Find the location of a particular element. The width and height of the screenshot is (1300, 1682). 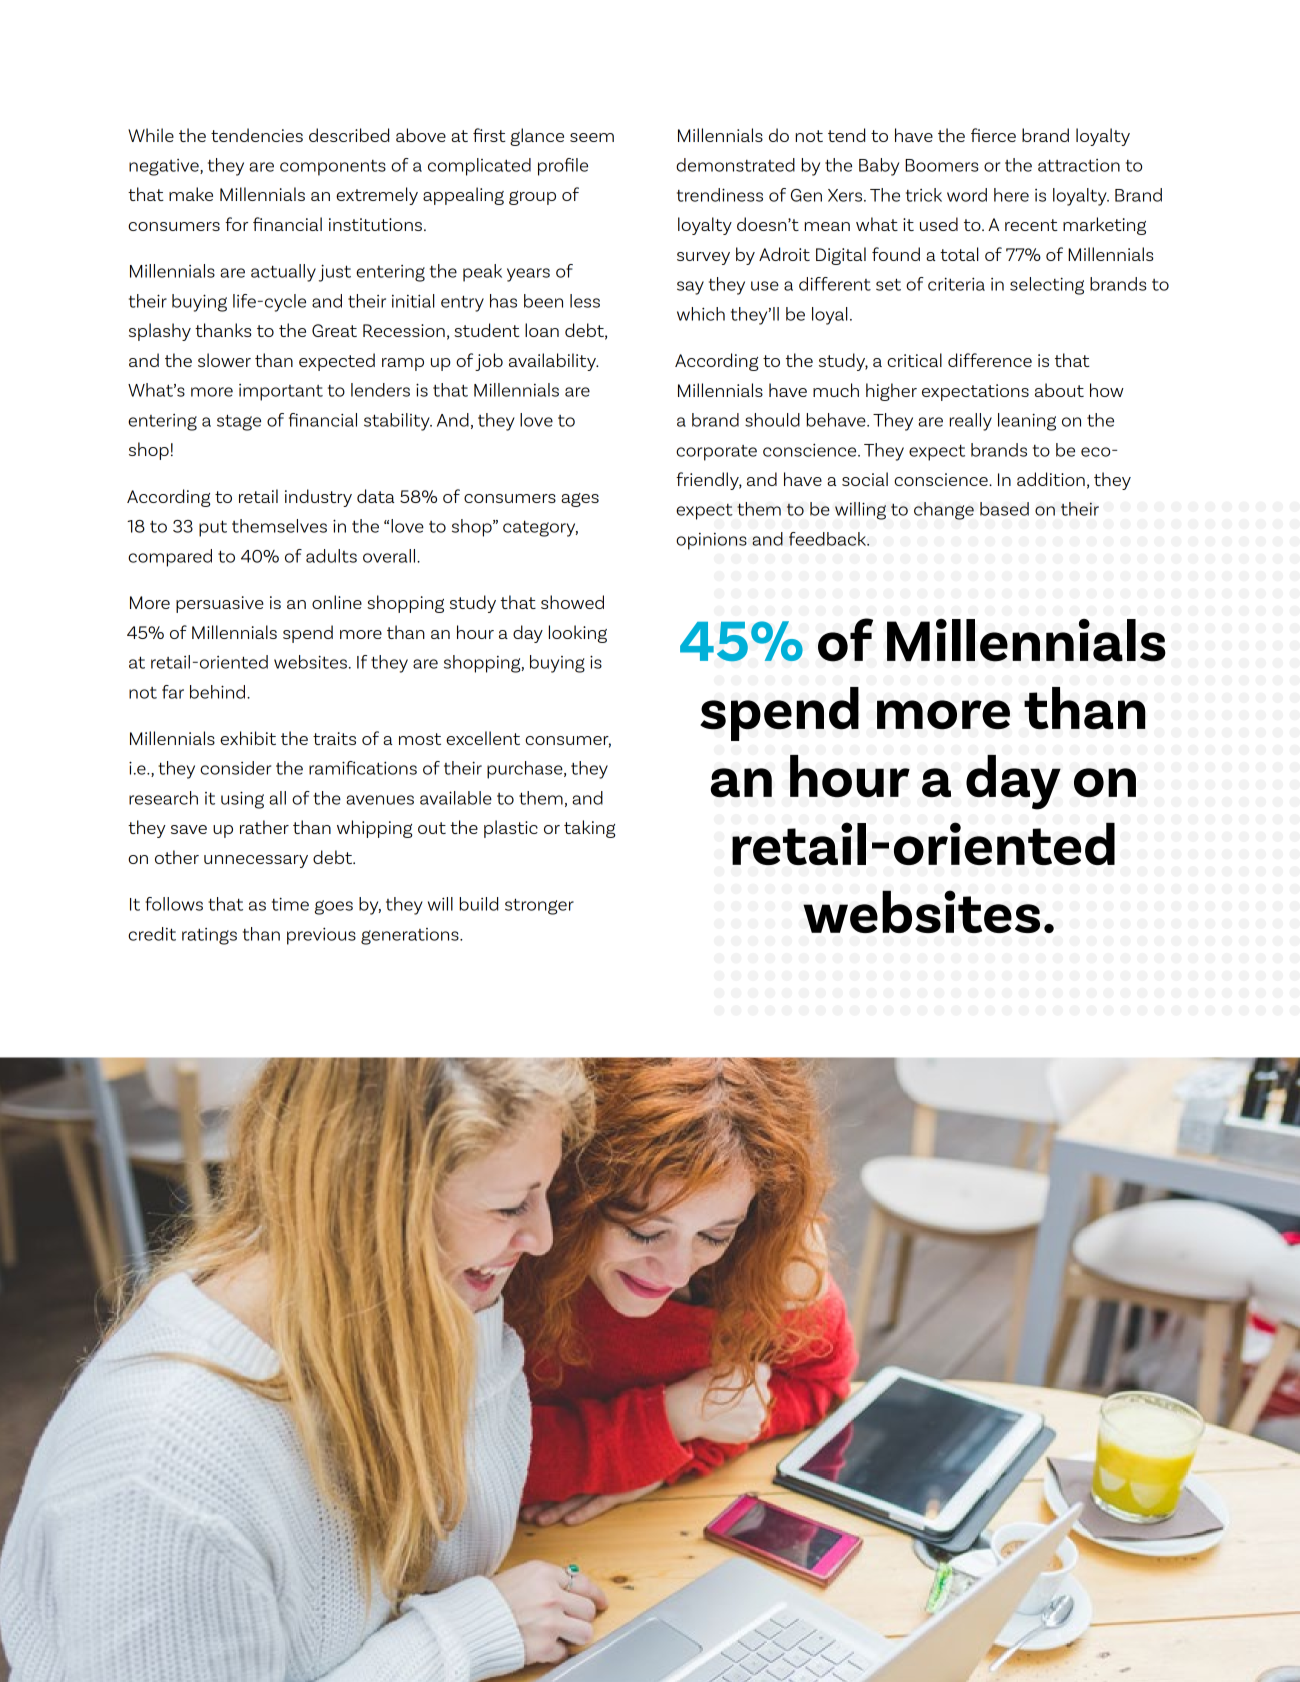

Boomers is located at coordinates (941, 165).
